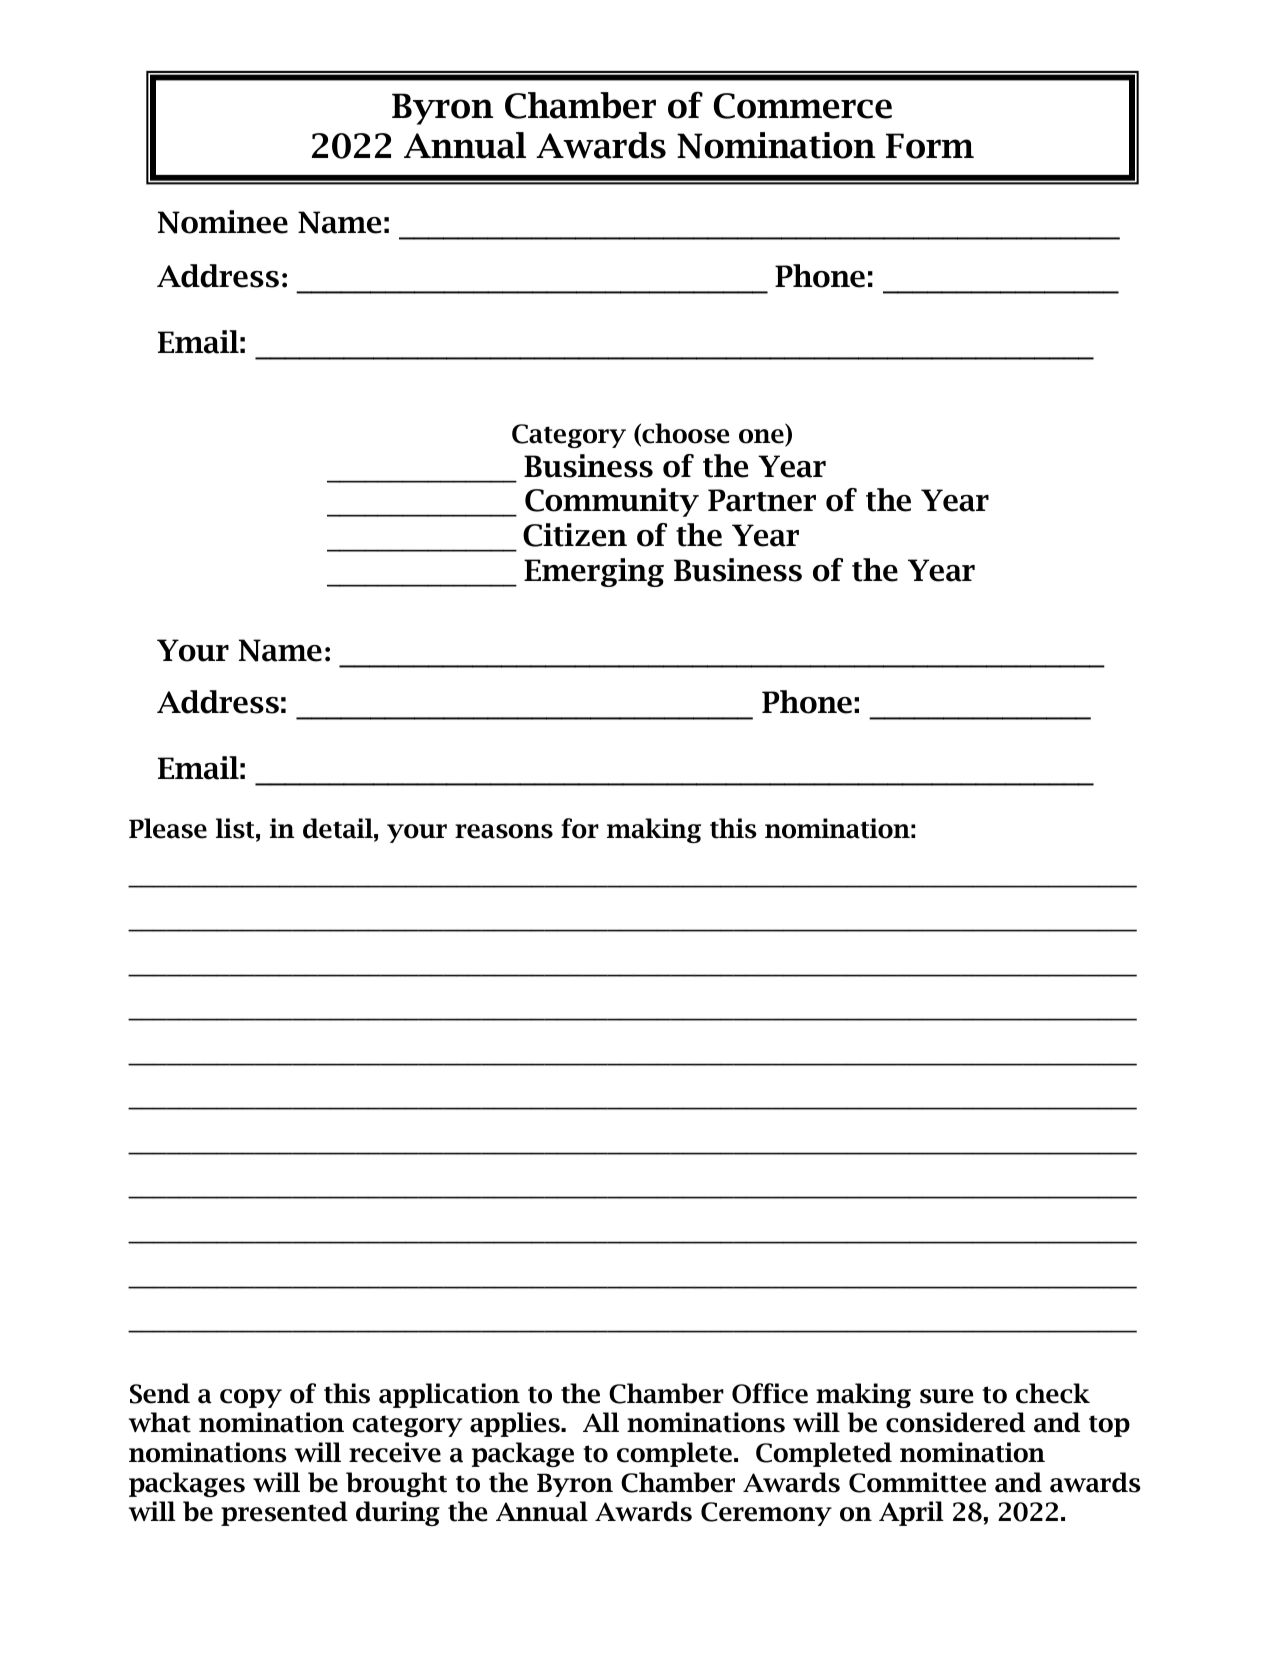 The width and height of the screenshot is (1285, 1664). I want to click on All, so click(601, 1422).
